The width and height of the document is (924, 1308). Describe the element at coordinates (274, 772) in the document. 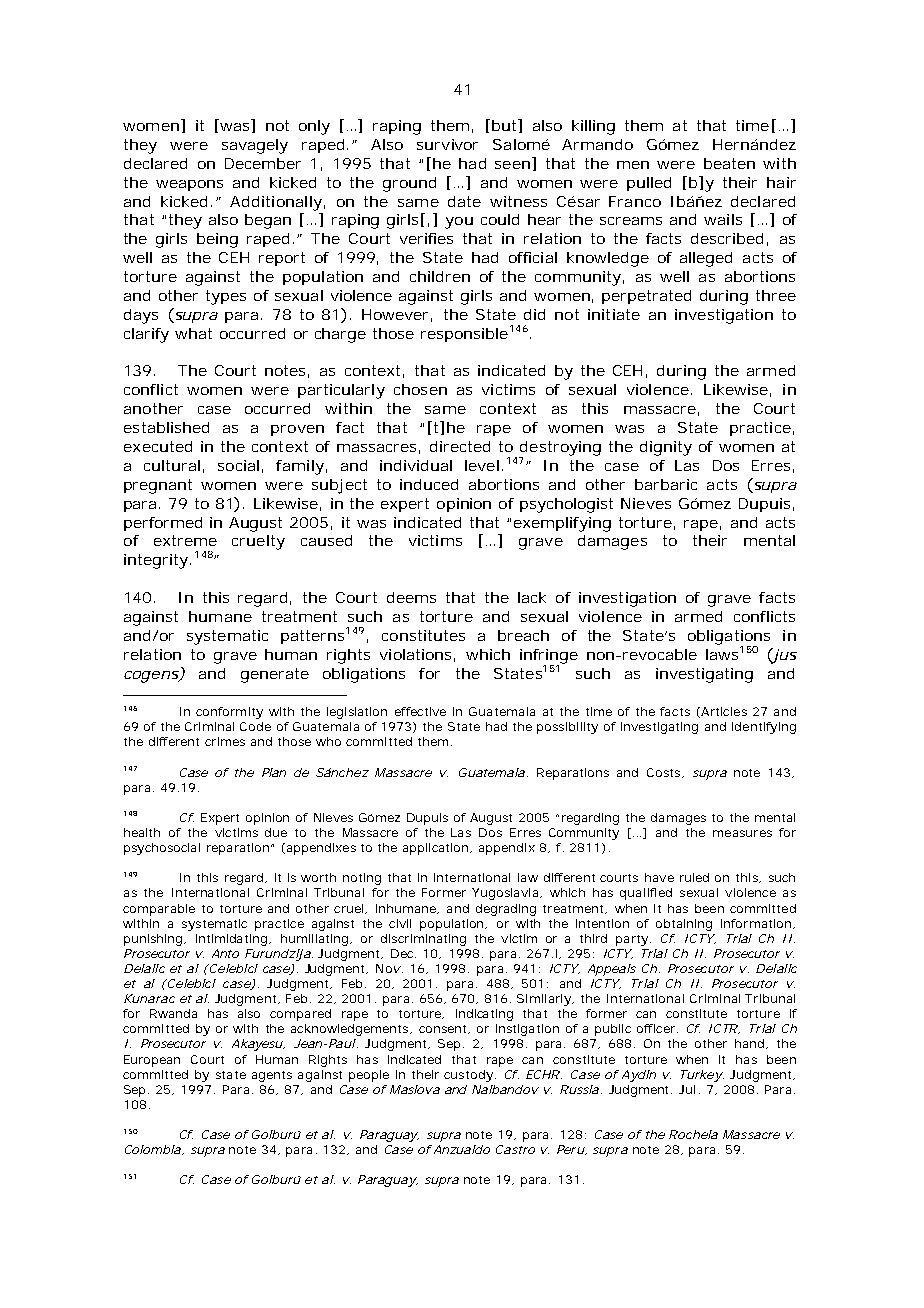

I see `Plan` at that location.
